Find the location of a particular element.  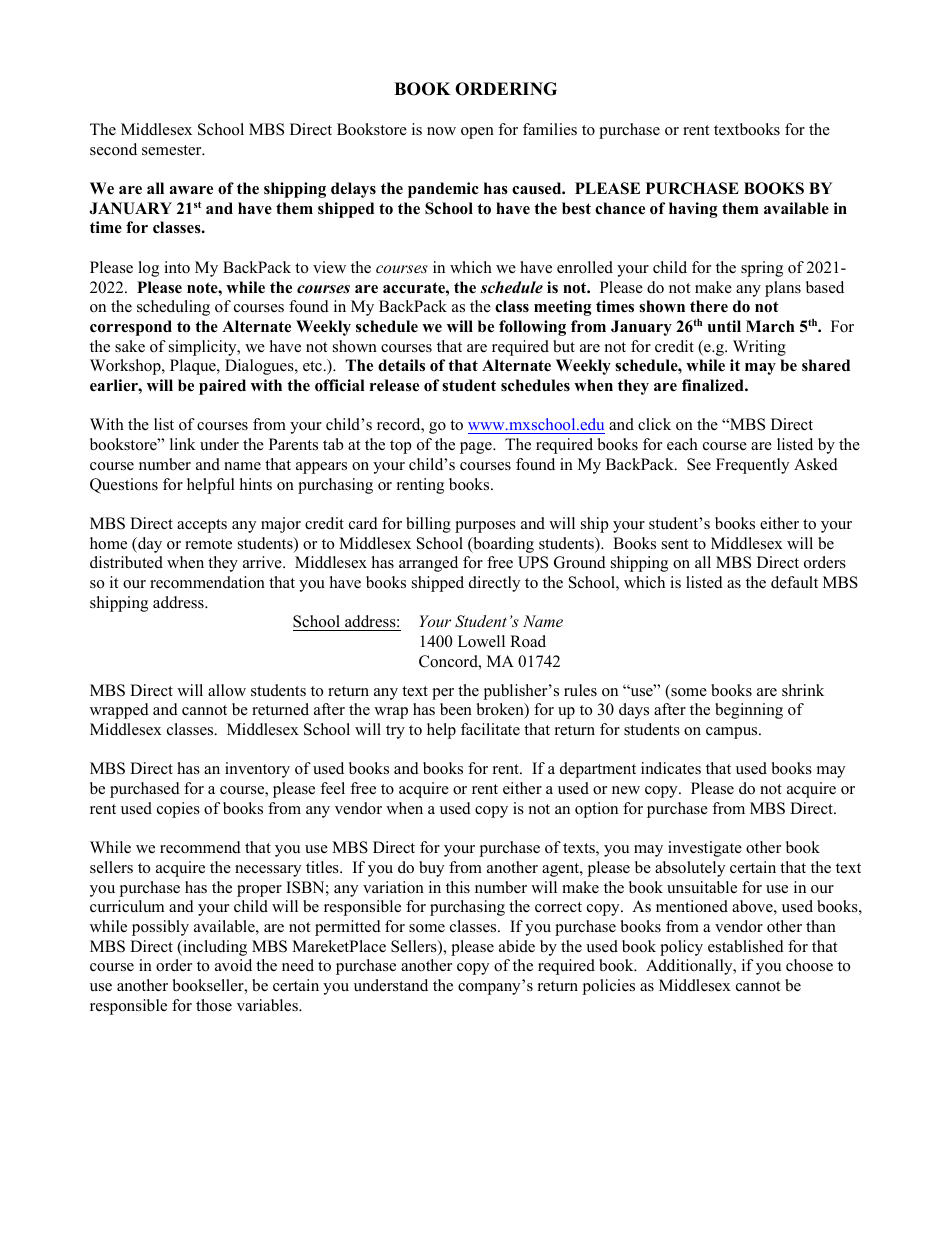

avoid is located at coordinates (233, 965).
